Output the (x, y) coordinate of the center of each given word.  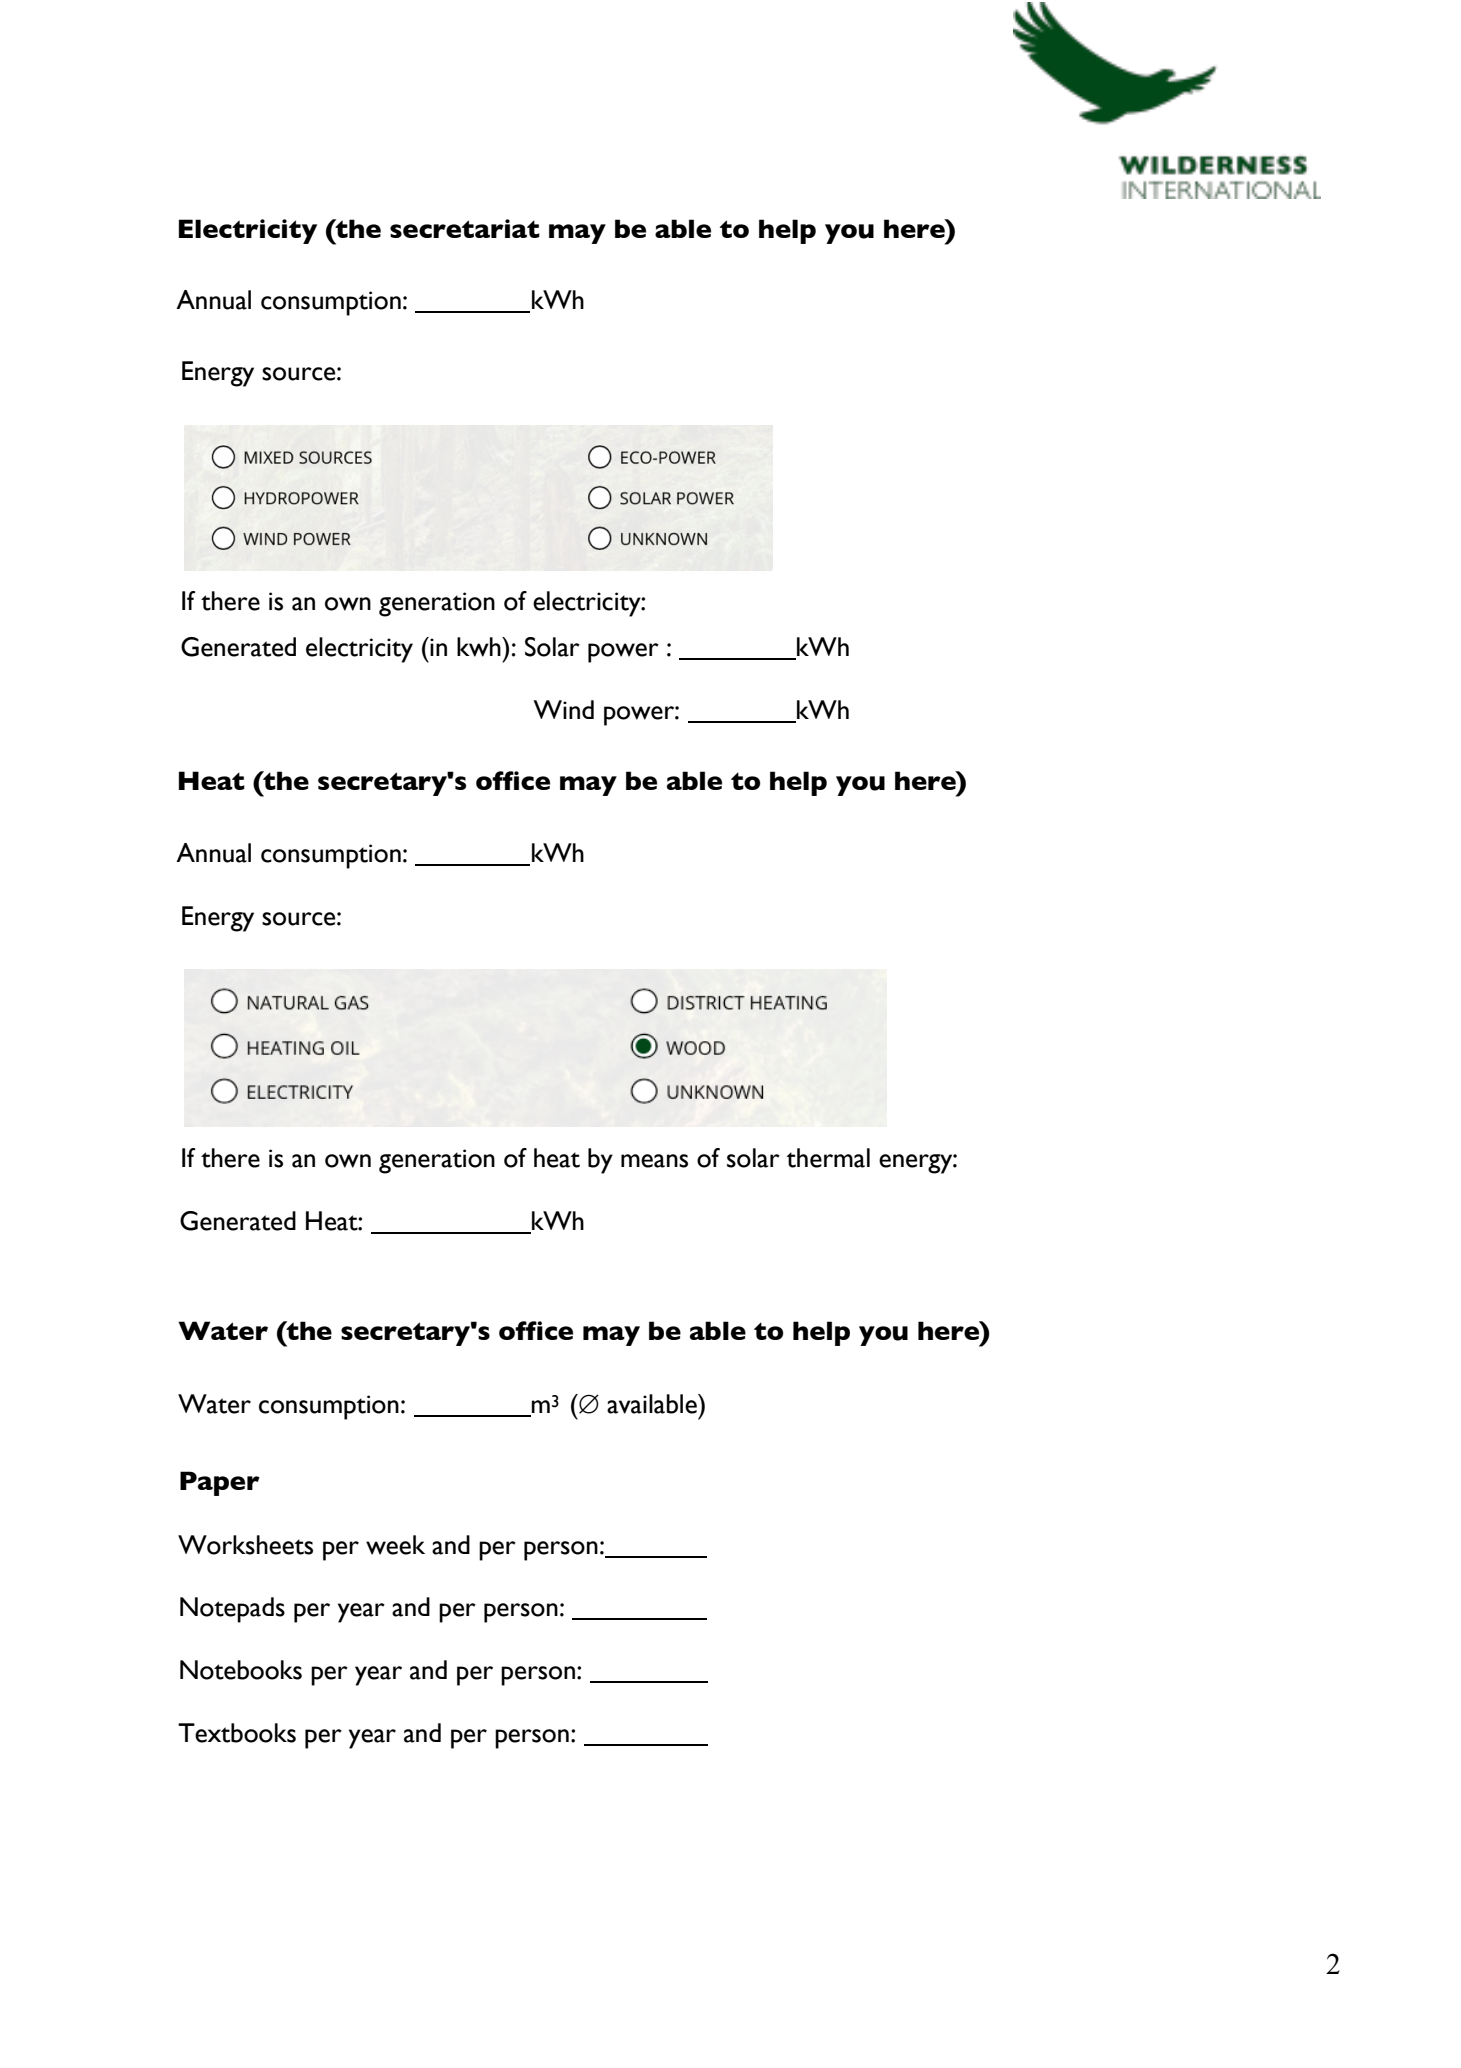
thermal (828, 1158)
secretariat (465, 228)
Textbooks (237, 1733)
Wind (563, 709)
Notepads (232, 1610)
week (395, 1545)
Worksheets (245, 1545)
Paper (220, 1483)
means (654, 1161)
